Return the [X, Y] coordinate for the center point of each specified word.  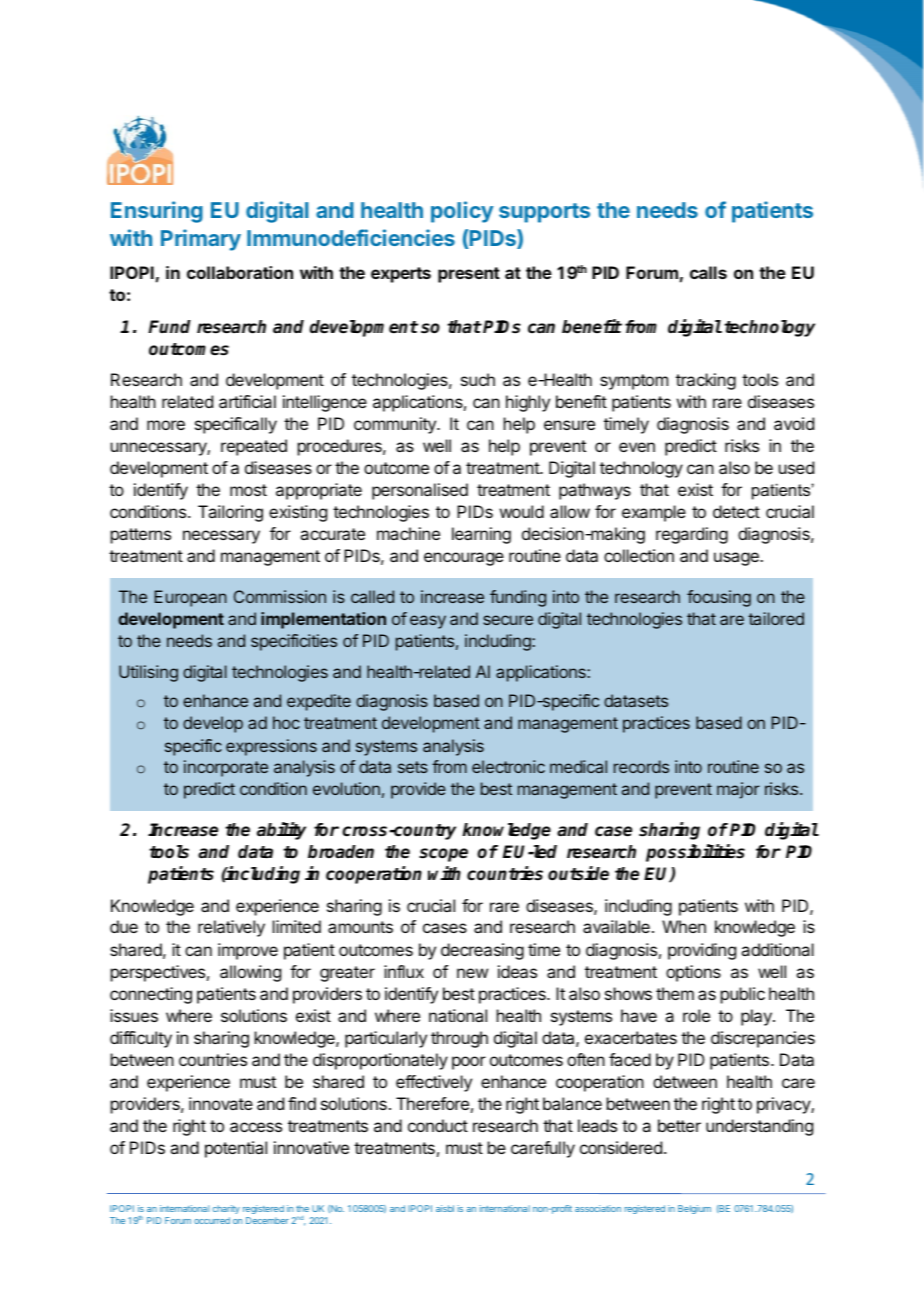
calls [708, 272]
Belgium [694, 1209]
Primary [201, 240]
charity [226, 1209]
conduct [438, 1125]
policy [462, 212]
